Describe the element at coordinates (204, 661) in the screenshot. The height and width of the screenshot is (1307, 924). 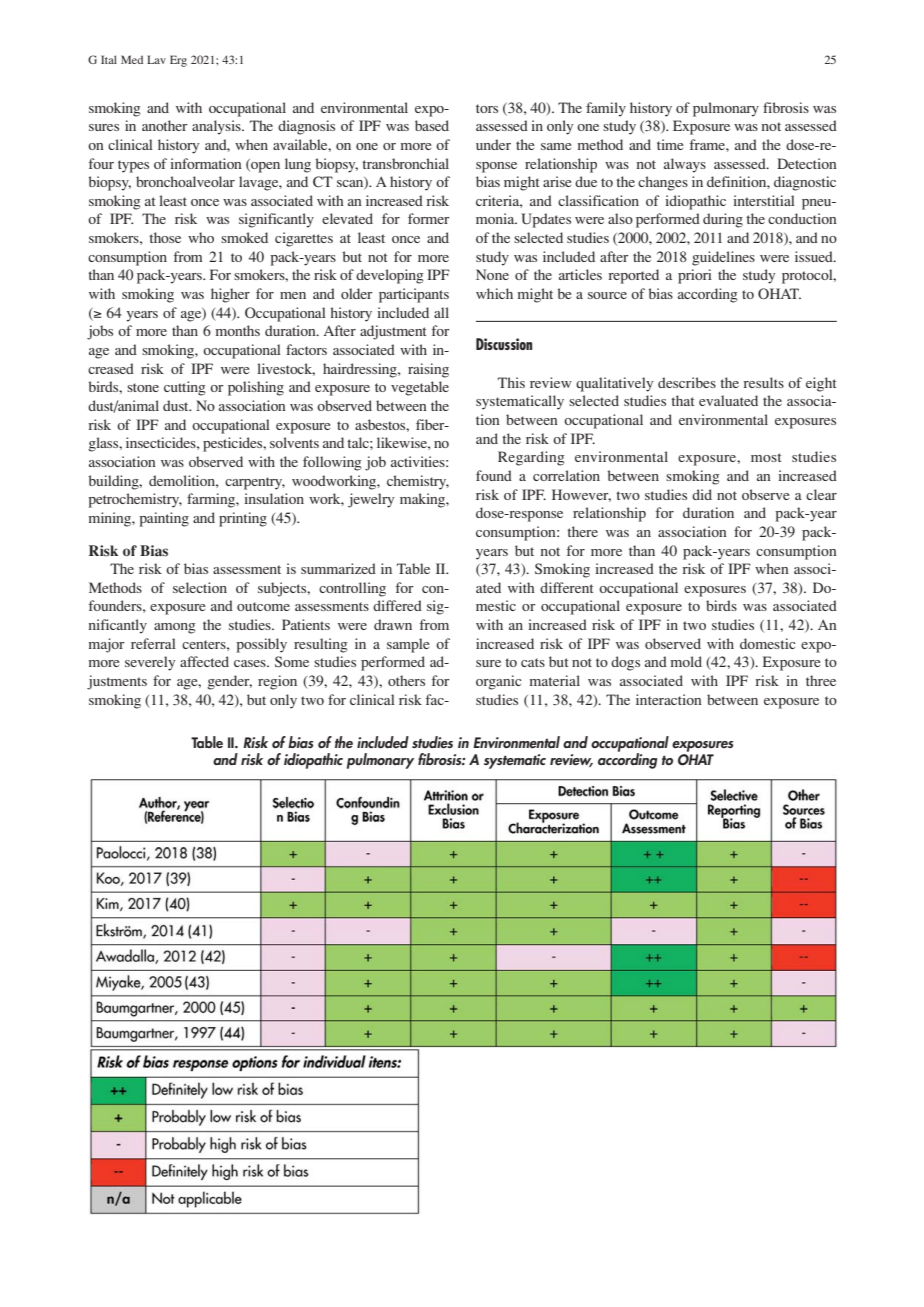
I see `affected` at that location.
